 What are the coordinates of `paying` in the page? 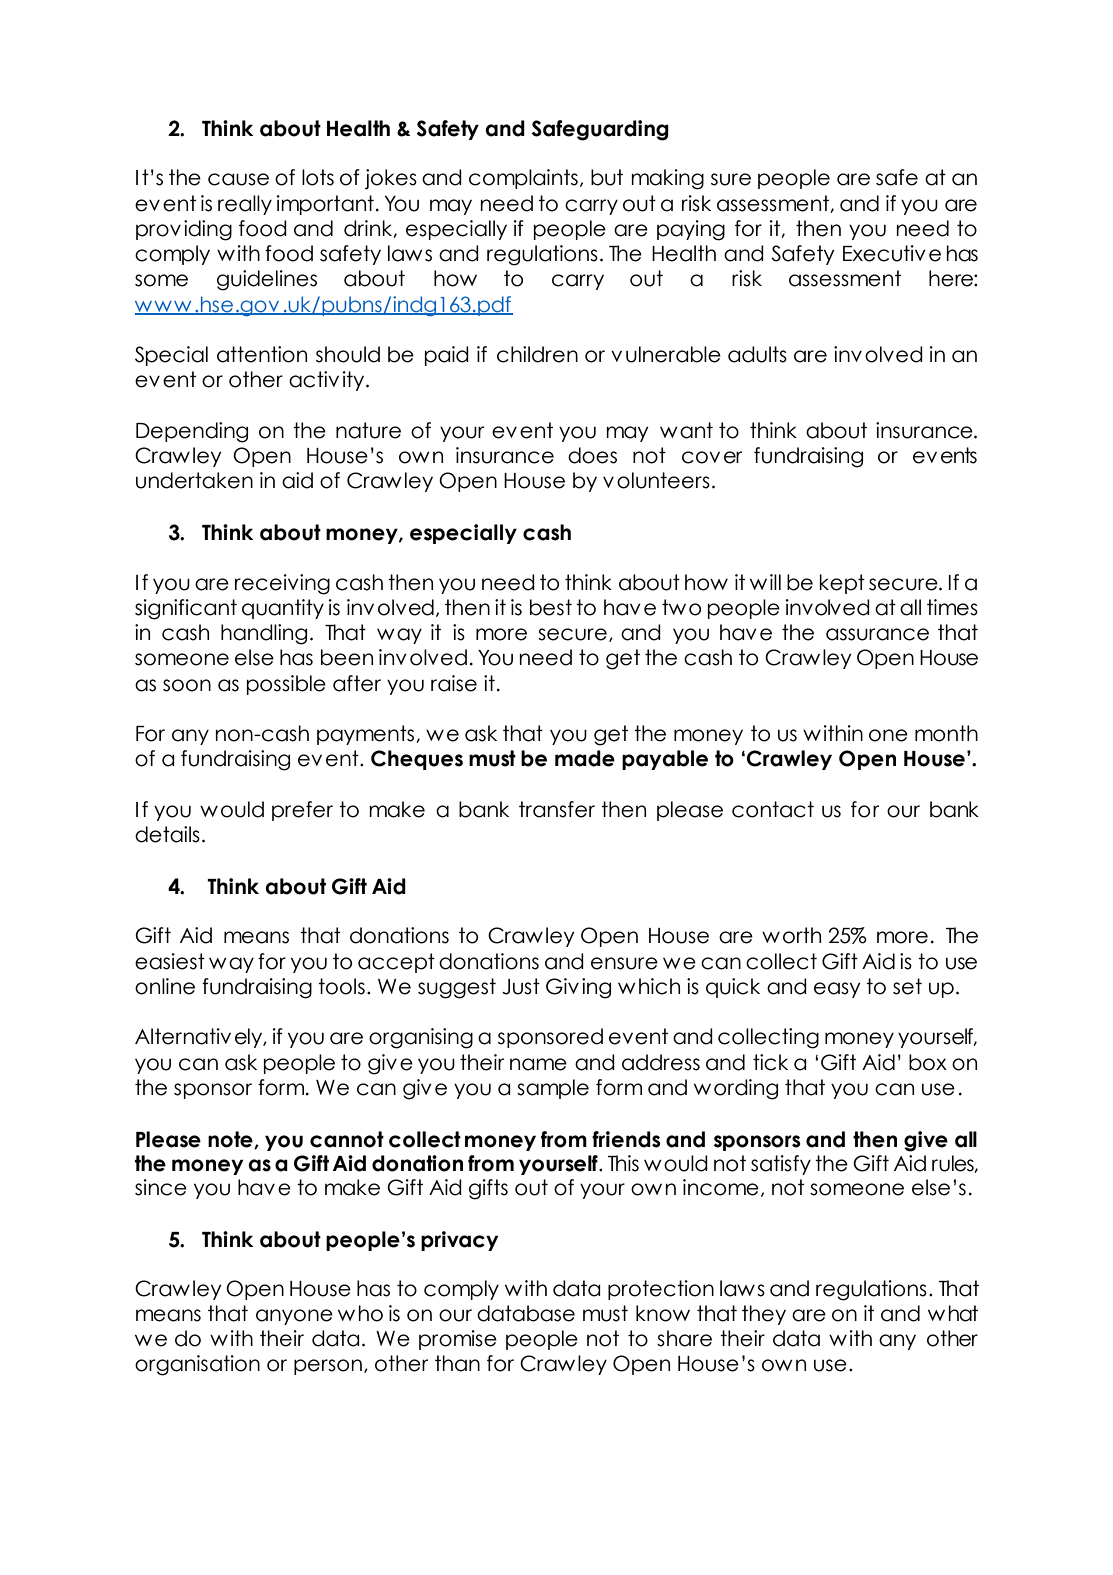 It's located at (691, 230).
